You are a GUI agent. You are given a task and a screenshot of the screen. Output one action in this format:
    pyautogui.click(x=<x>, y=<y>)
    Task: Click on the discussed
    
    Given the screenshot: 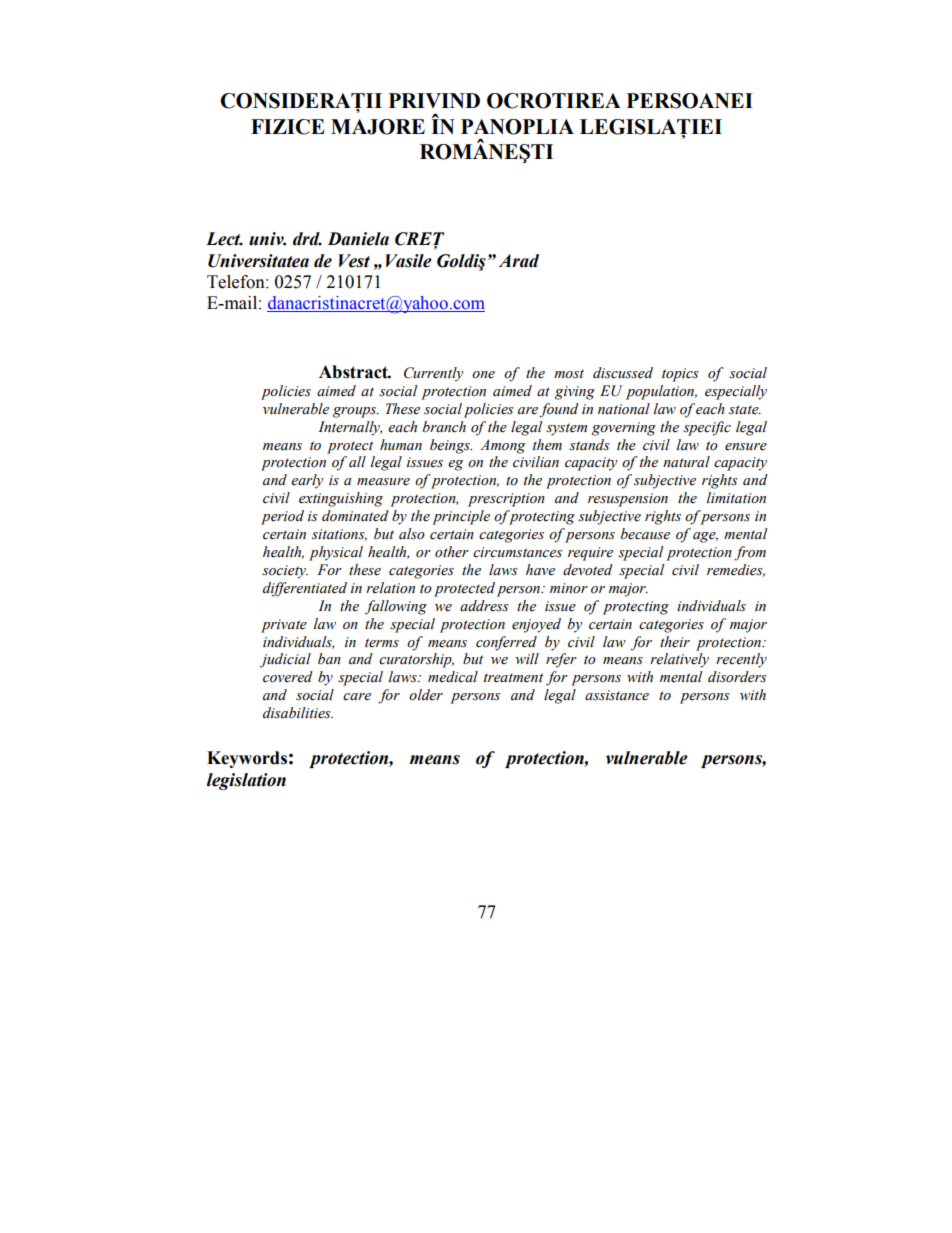 What is the action you would take?
    pyautogui.click(x=623, y=373)
